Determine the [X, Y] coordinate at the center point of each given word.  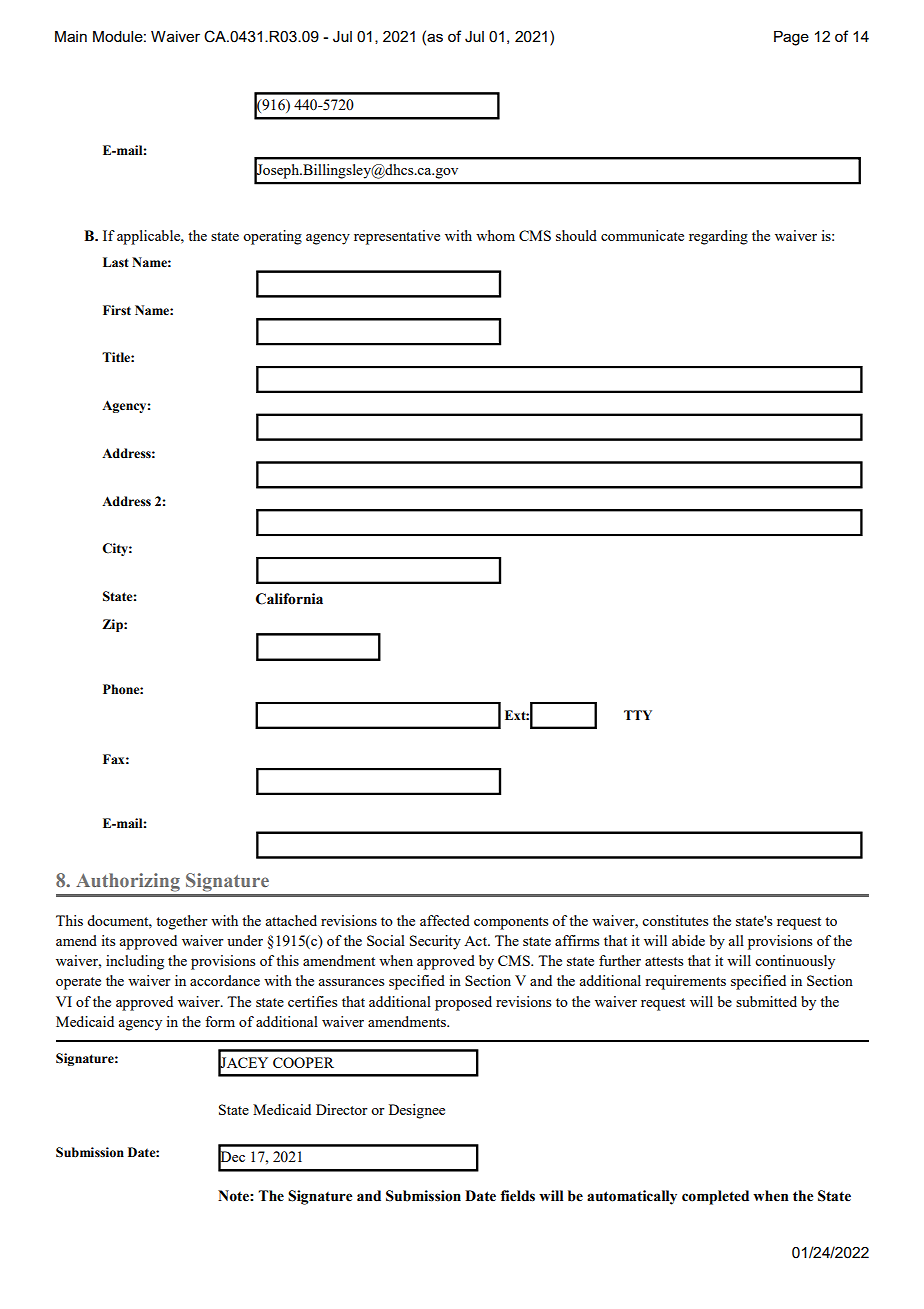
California [289, 599]
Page [791, 38]
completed [715, 1197]
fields [518, 1196]
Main [71, 36]
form [220, 1021]
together [182, 922]
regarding [718, 237]
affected [445, 920]
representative [397, 237]
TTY [638, 715]
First [117, 310]
